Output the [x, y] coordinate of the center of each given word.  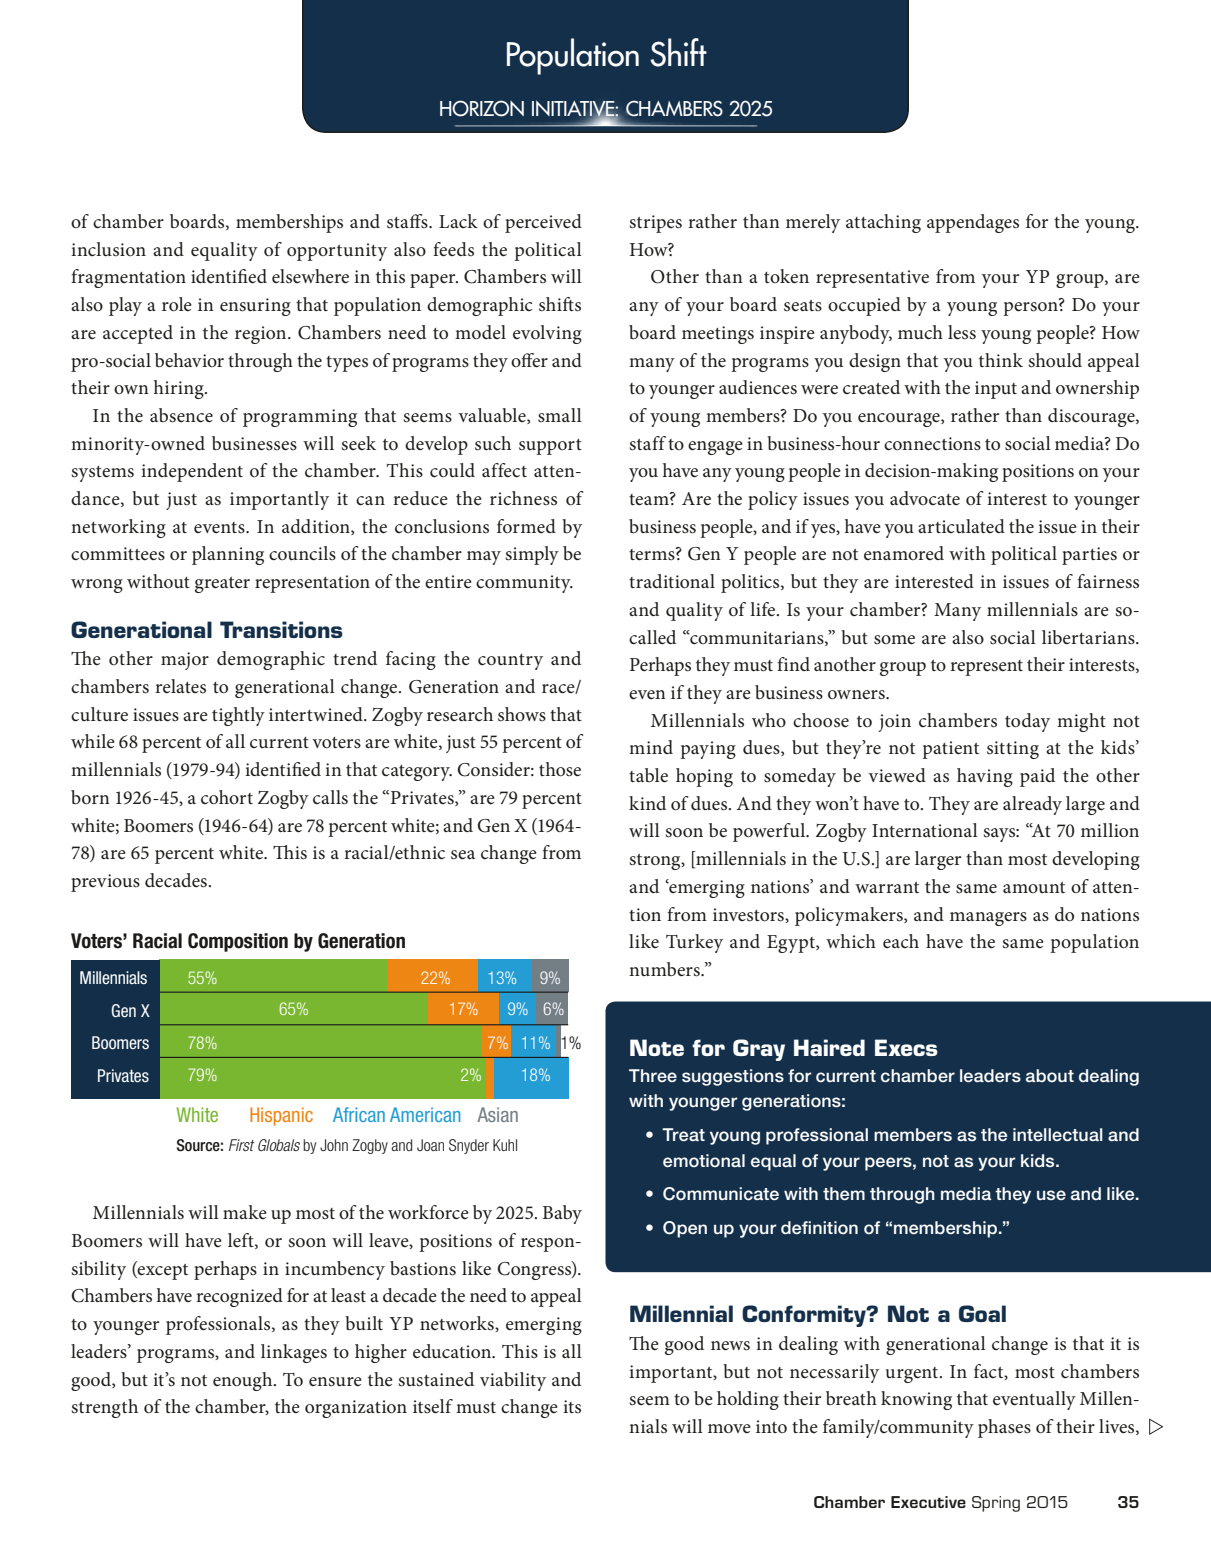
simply [532, 555]
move [729, 1428]
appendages [973, 223]
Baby [562, 1214]
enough [244, 1381]
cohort [227, 797]
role [177, 304]
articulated [961, 526]
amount [1034, 887]
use [1051, 1195]
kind [647, 803]
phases [1004, 1428]
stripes [656, 224]
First [242, 1145]
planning [228, 555]
